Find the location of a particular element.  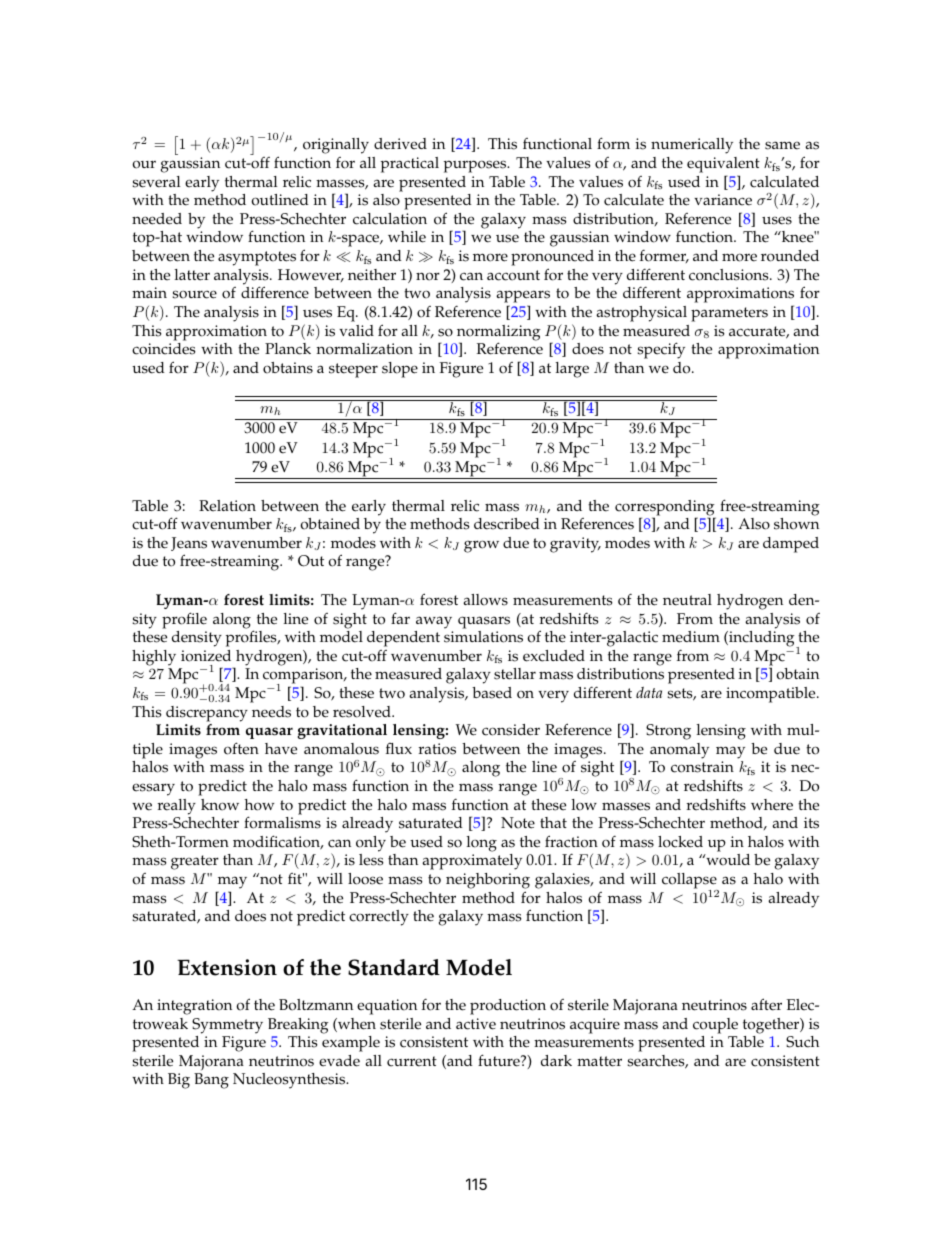

couple is located at coordinates (715, 1026).
